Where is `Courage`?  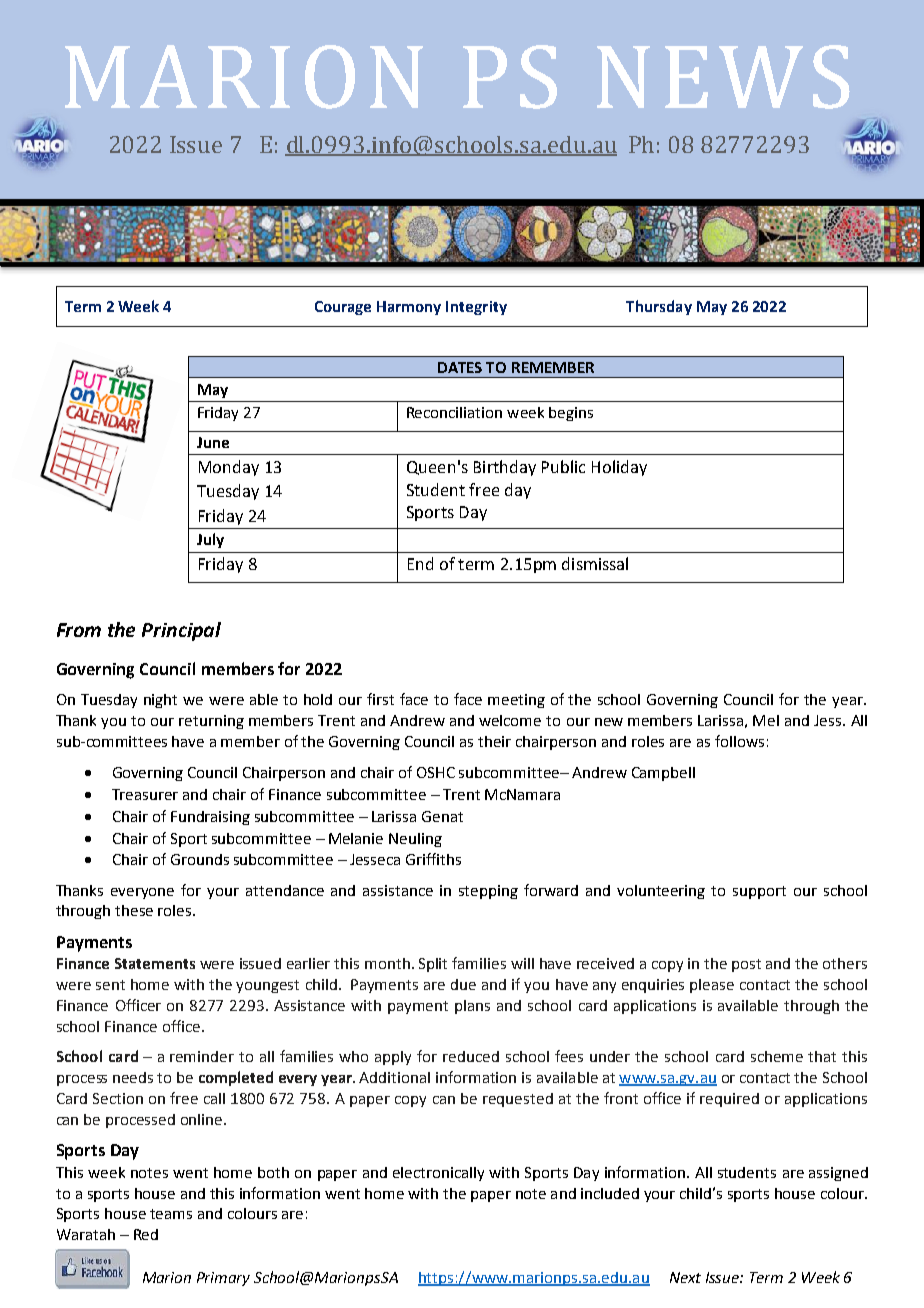 Courage is located at coordinates (343, 308).
